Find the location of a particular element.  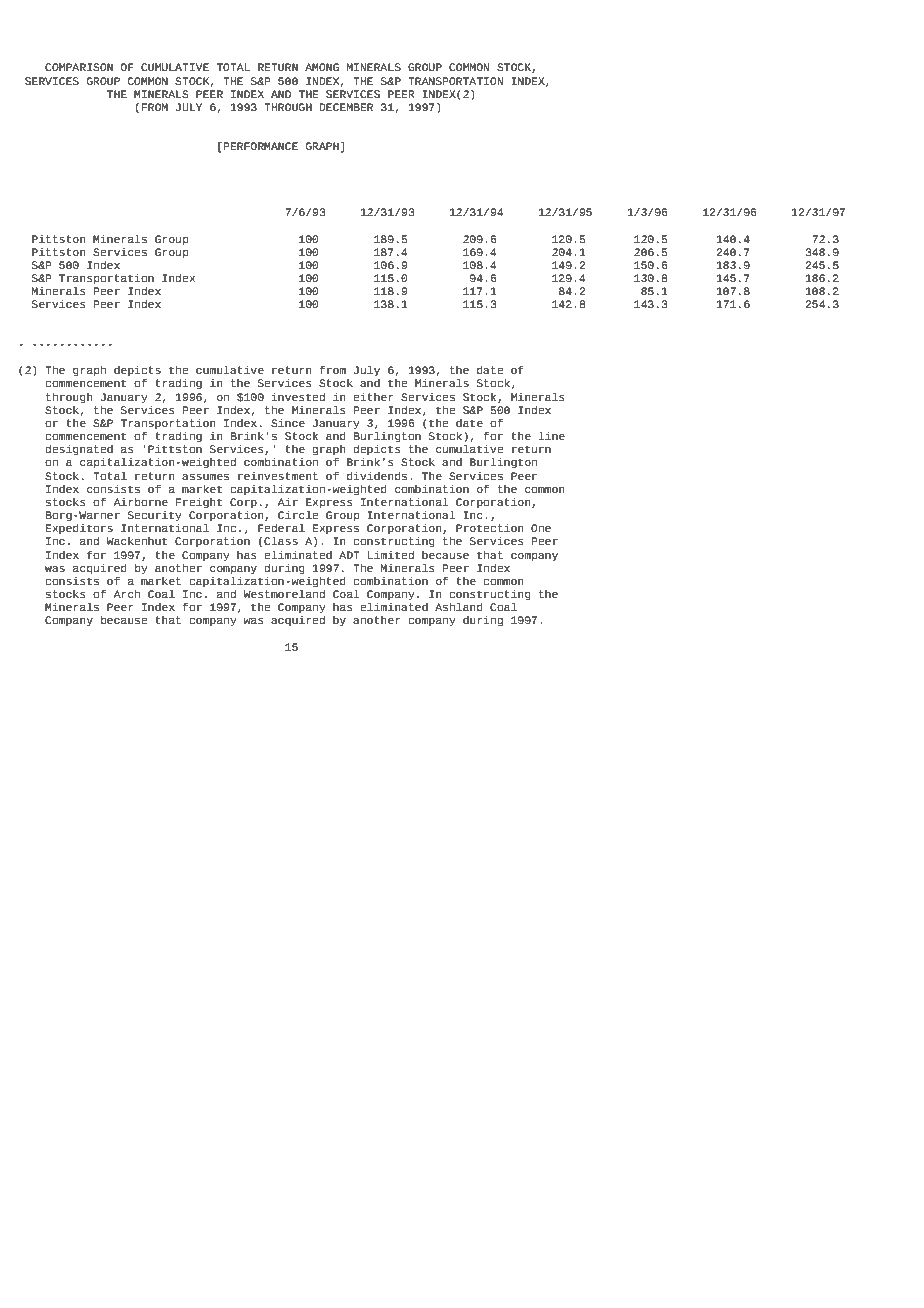

Westmoreland is located at coordinates (284, 592).
